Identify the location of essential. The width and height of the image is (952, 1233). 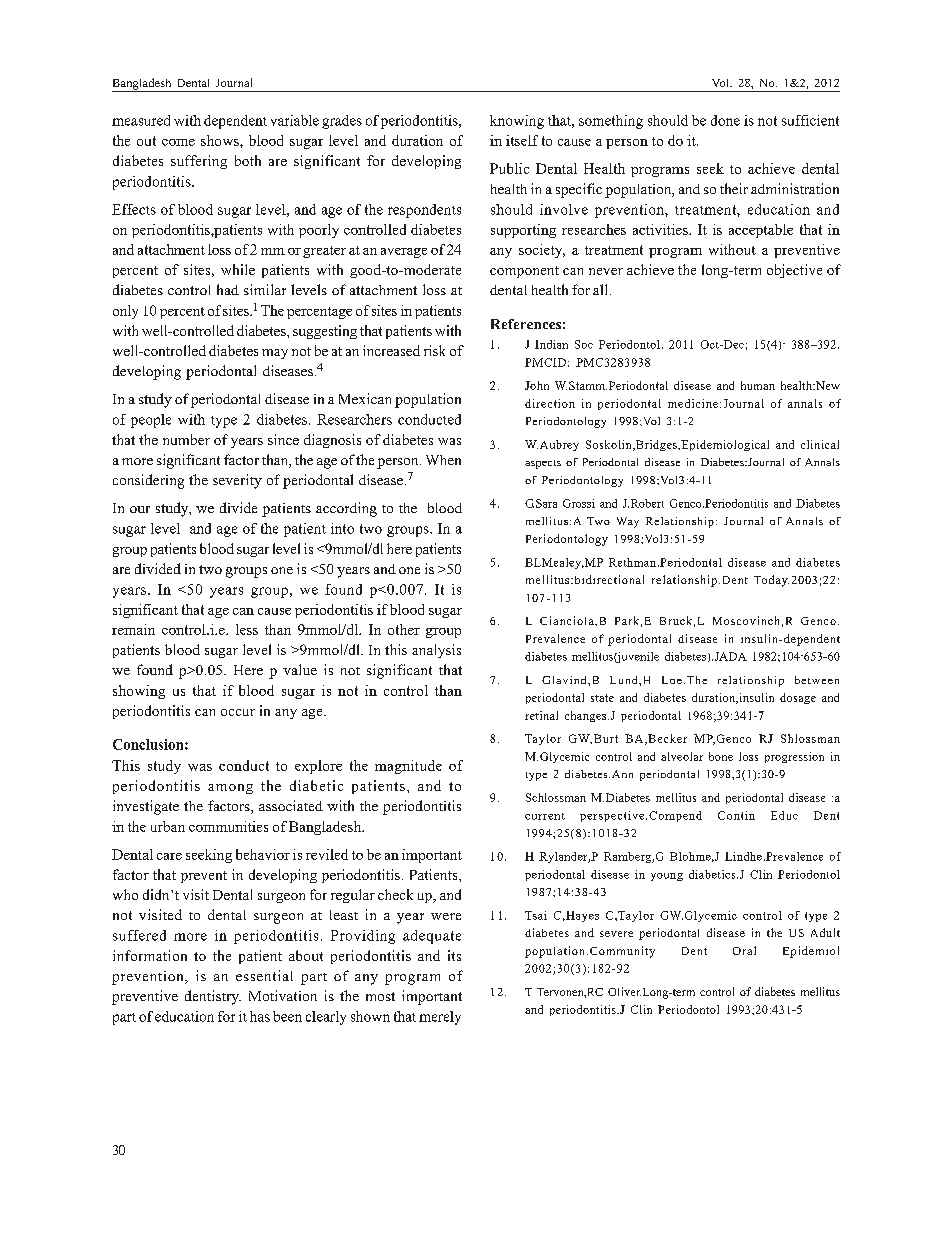
(264, 975).
